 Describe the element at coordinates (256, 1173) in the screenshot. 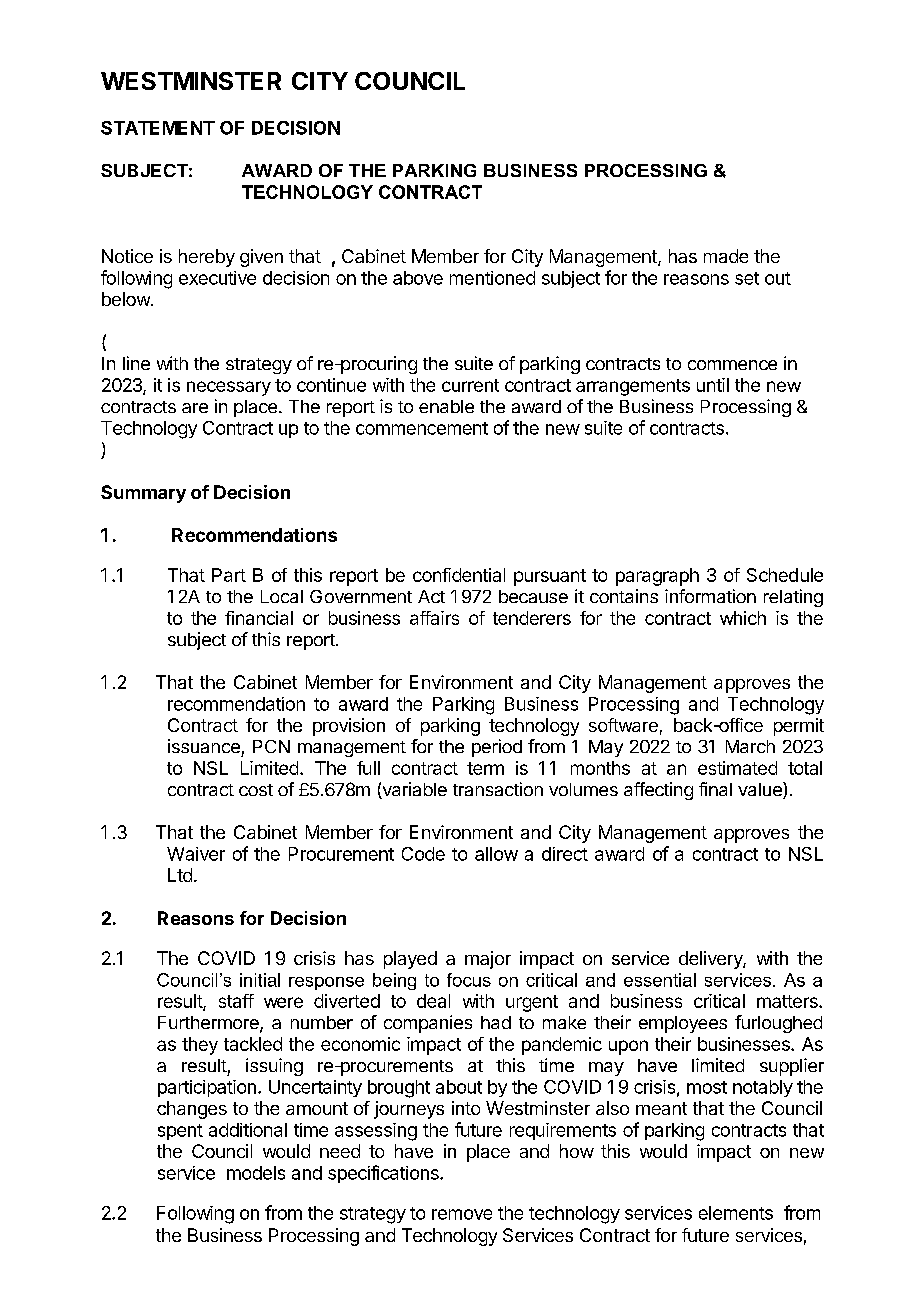

I see `models` at that location.
